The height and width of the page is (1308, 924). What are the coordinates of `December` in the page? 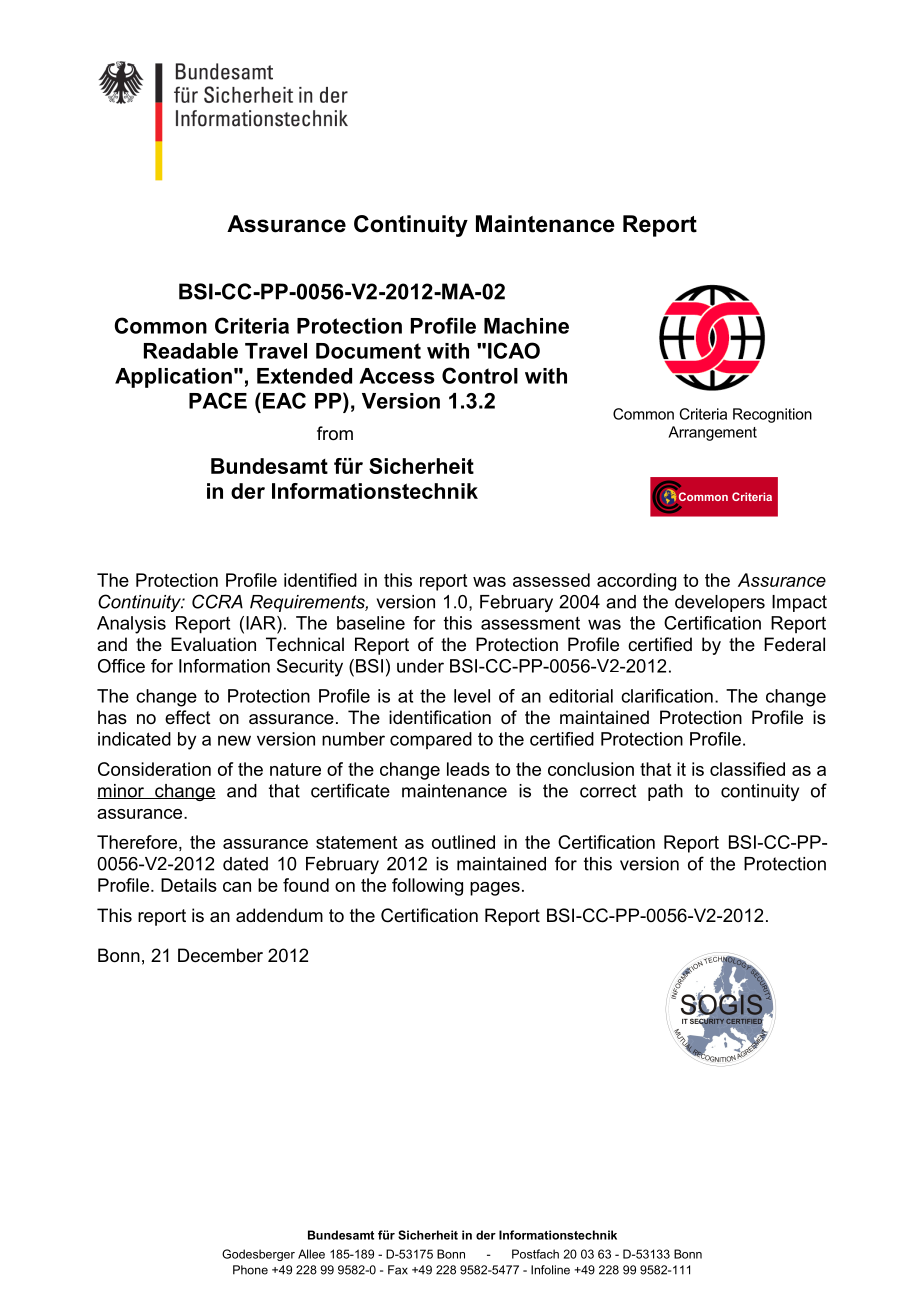 It's located at (220, 955).
